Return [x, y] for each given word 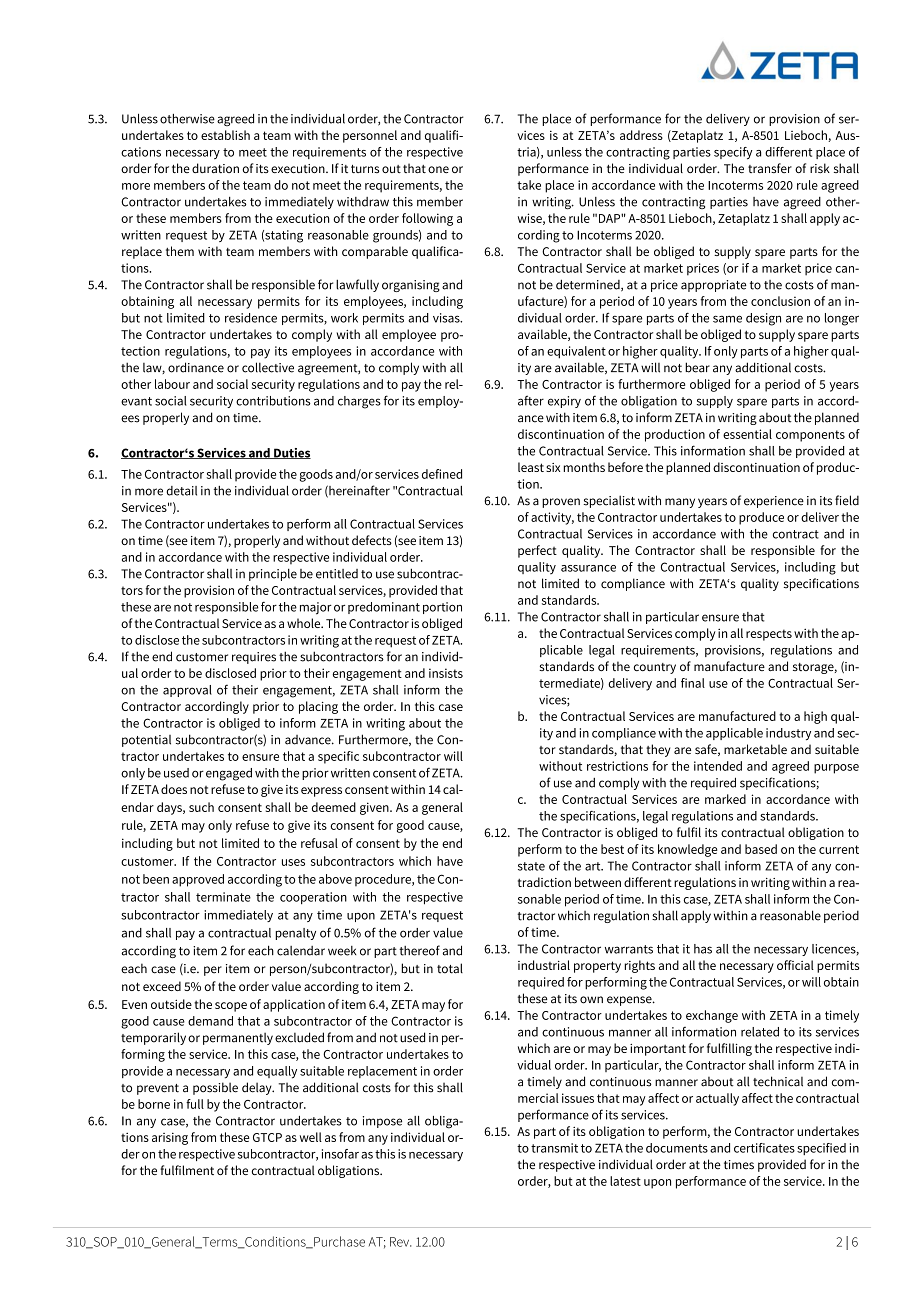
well [311, 1137]
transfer [770, 168]
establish [225, 135]
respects [769, 635]
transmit [554, 1148]
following [427, 219]
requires [254, 658]
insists [446, 673]
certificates [764, 1148]
